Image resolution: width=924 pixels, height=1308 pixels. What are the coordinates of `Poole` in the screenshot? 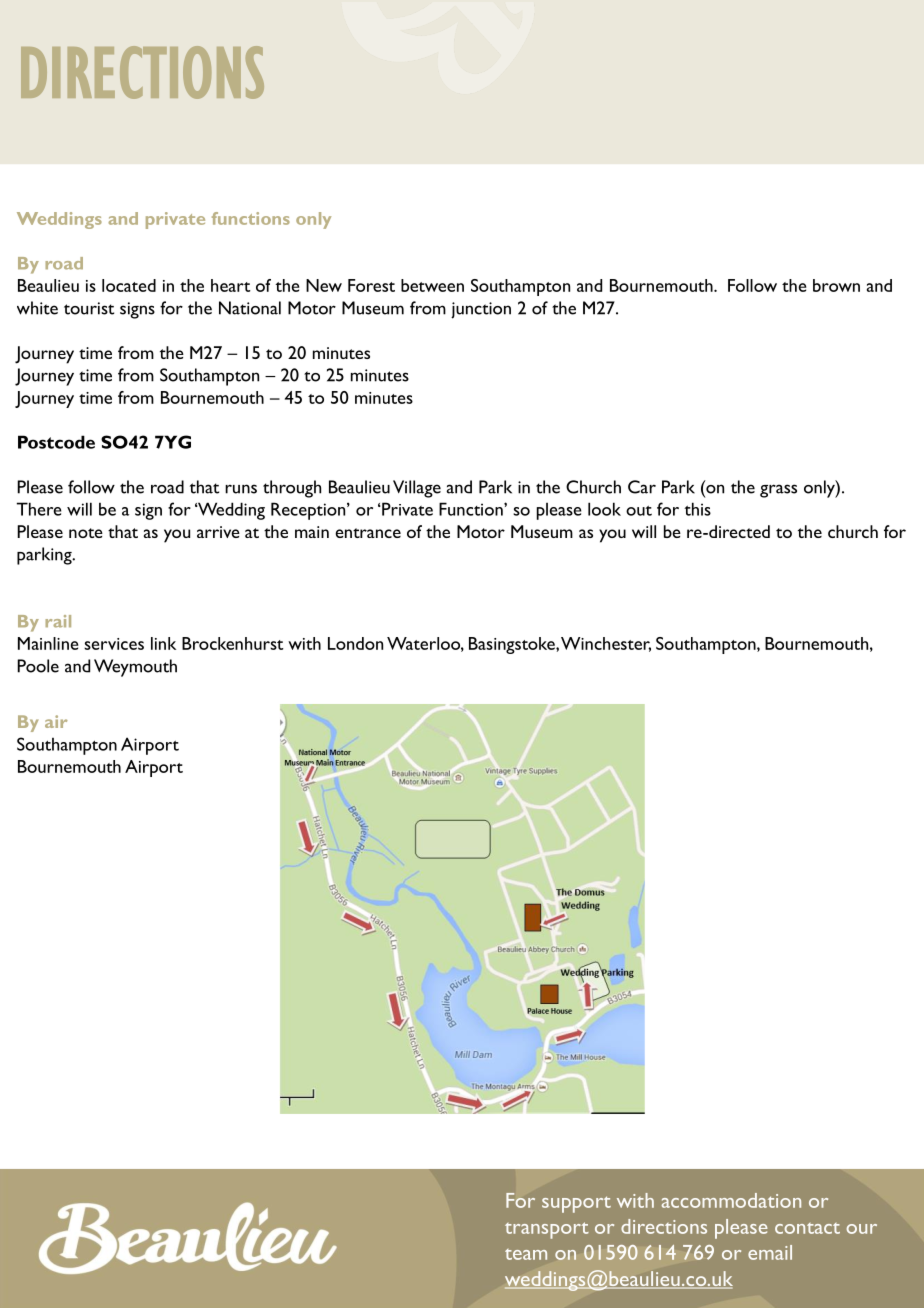 It's located at (38, 666).
